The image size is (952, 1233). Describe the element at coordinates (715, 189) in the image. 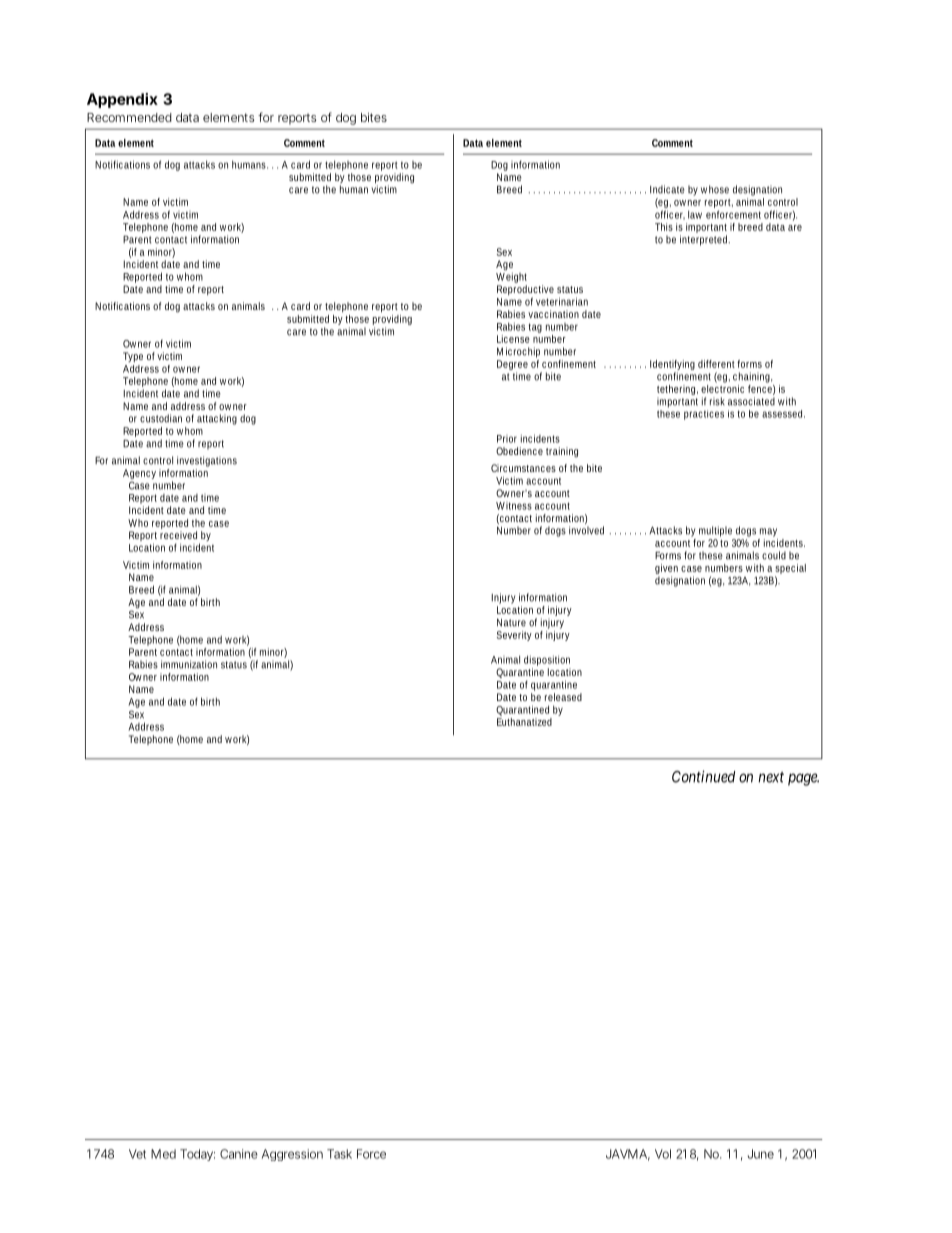

I see `whose` at that location.
